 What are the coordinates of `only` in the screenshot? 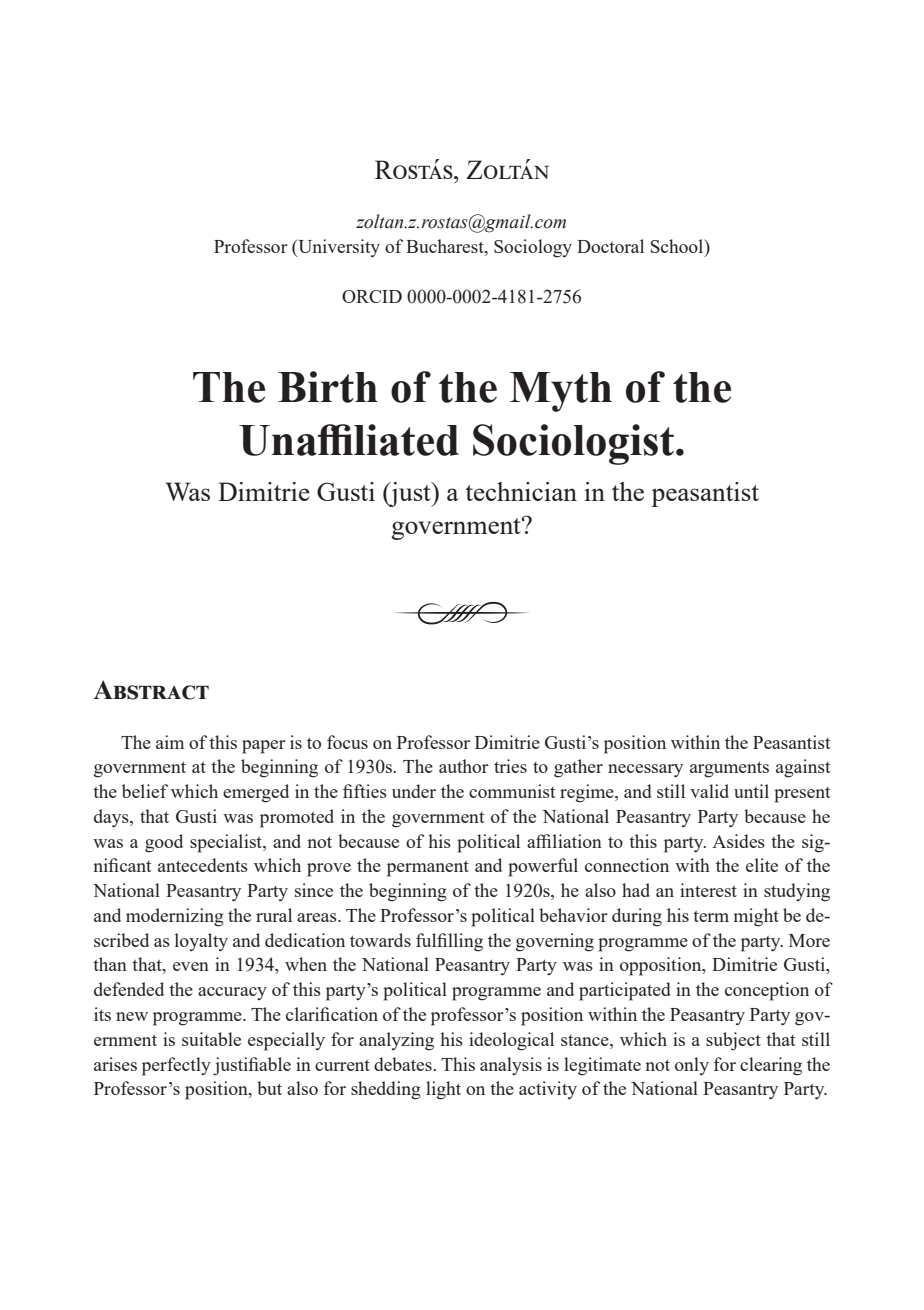 It's located at (692, 1066).
